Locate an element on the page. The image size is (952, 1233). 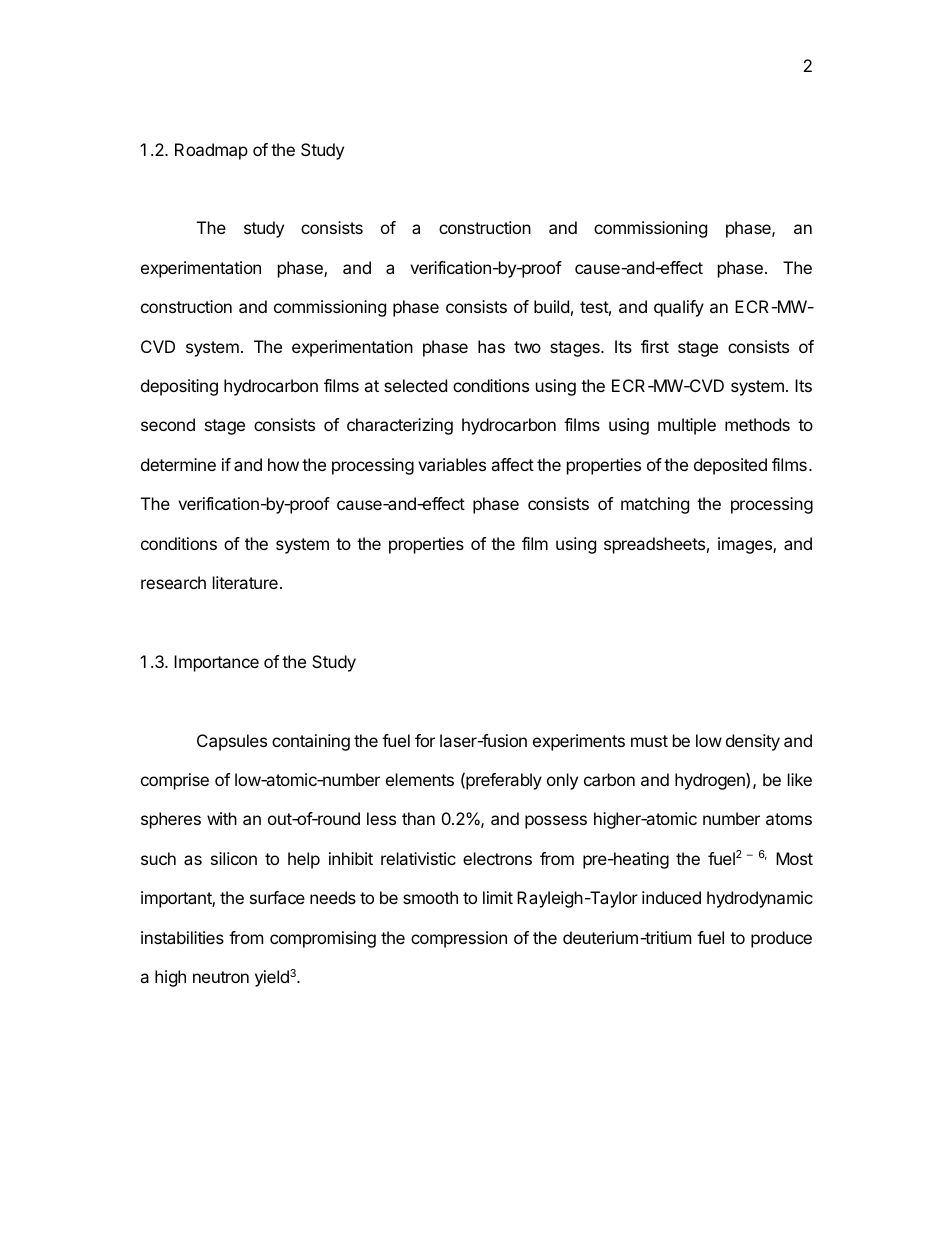
literature is located at coordinates (245, 582).
